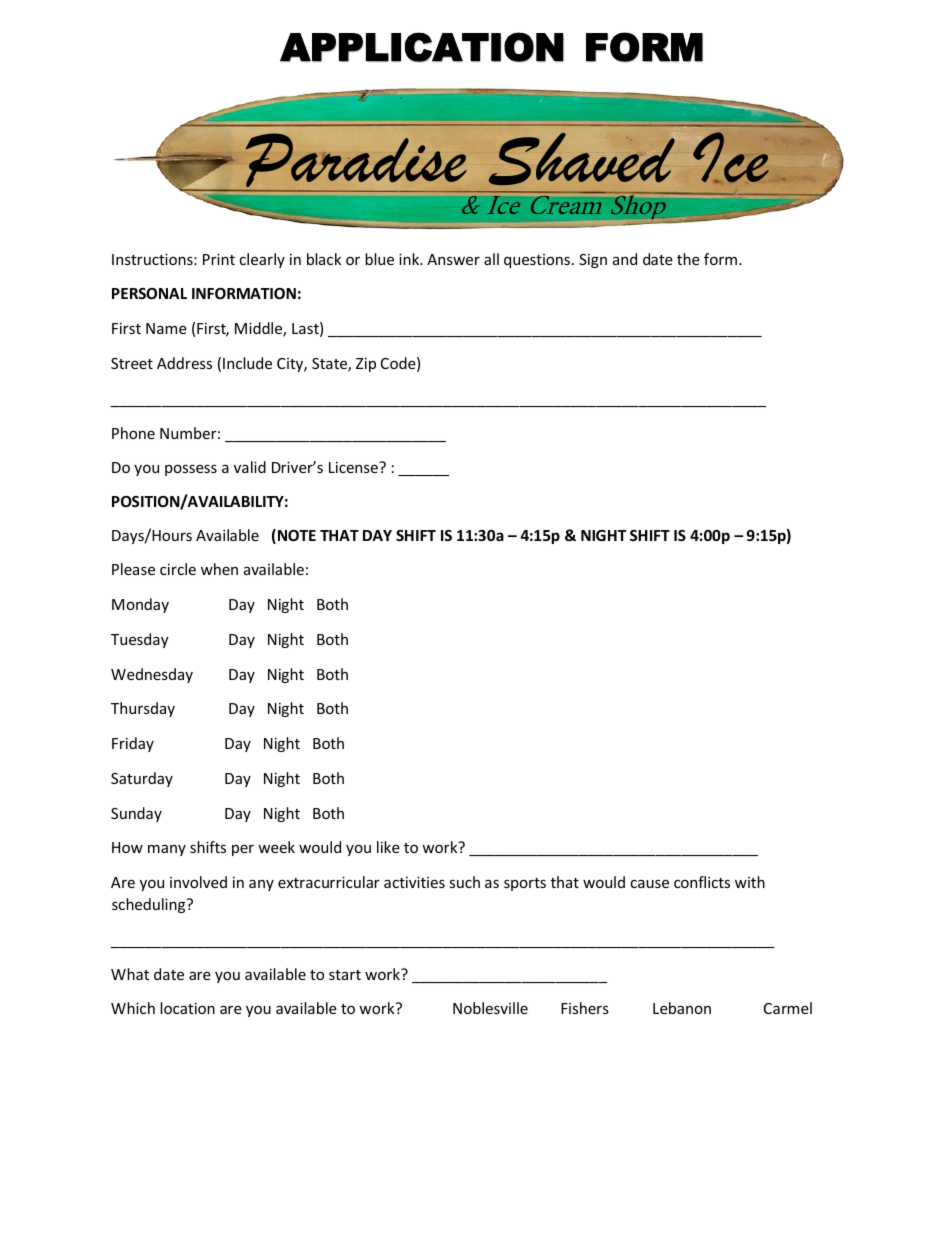  I want to click on License, so click(354, 467).
